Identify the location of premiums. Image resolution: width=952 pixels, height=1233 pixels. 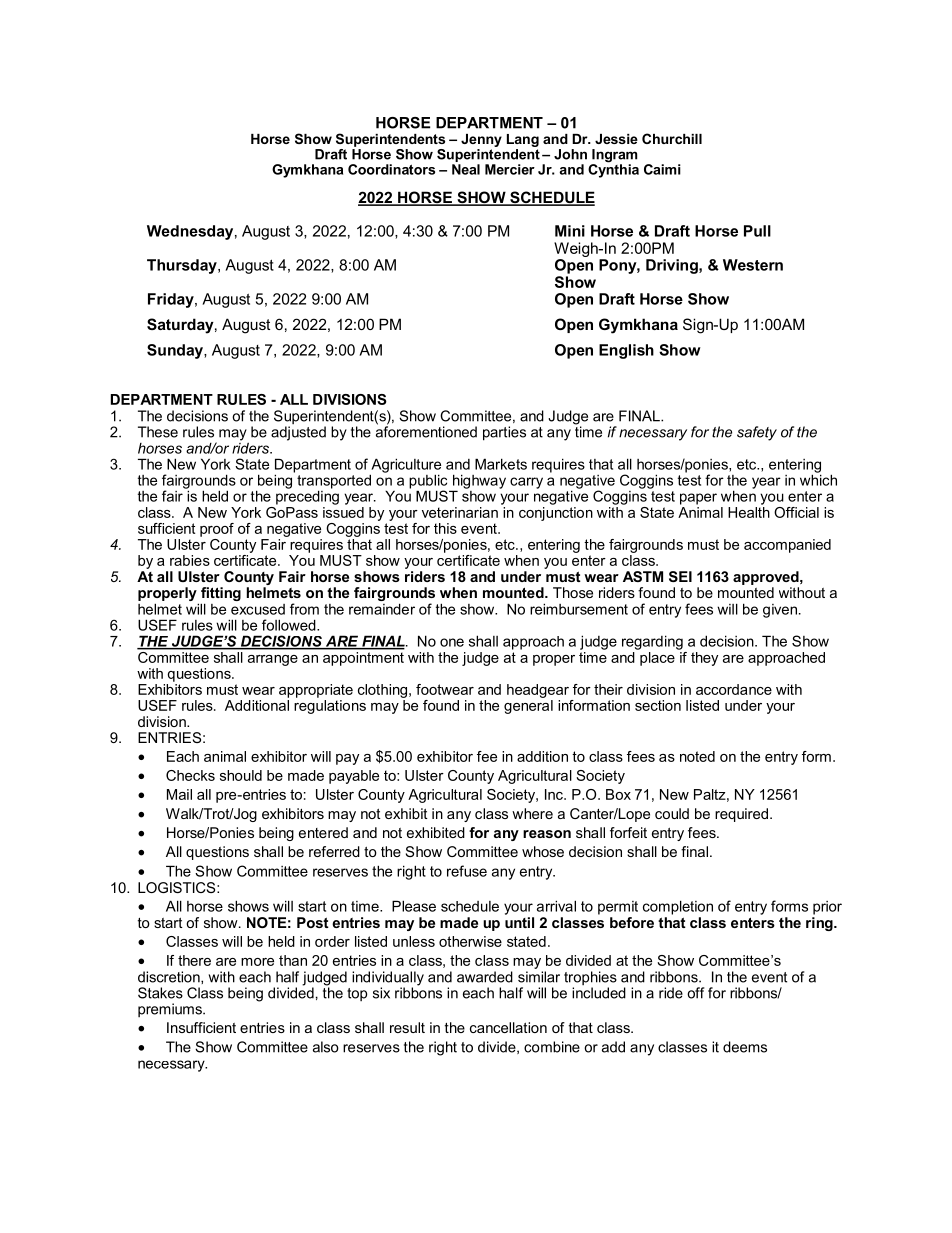
(171, 1010).
